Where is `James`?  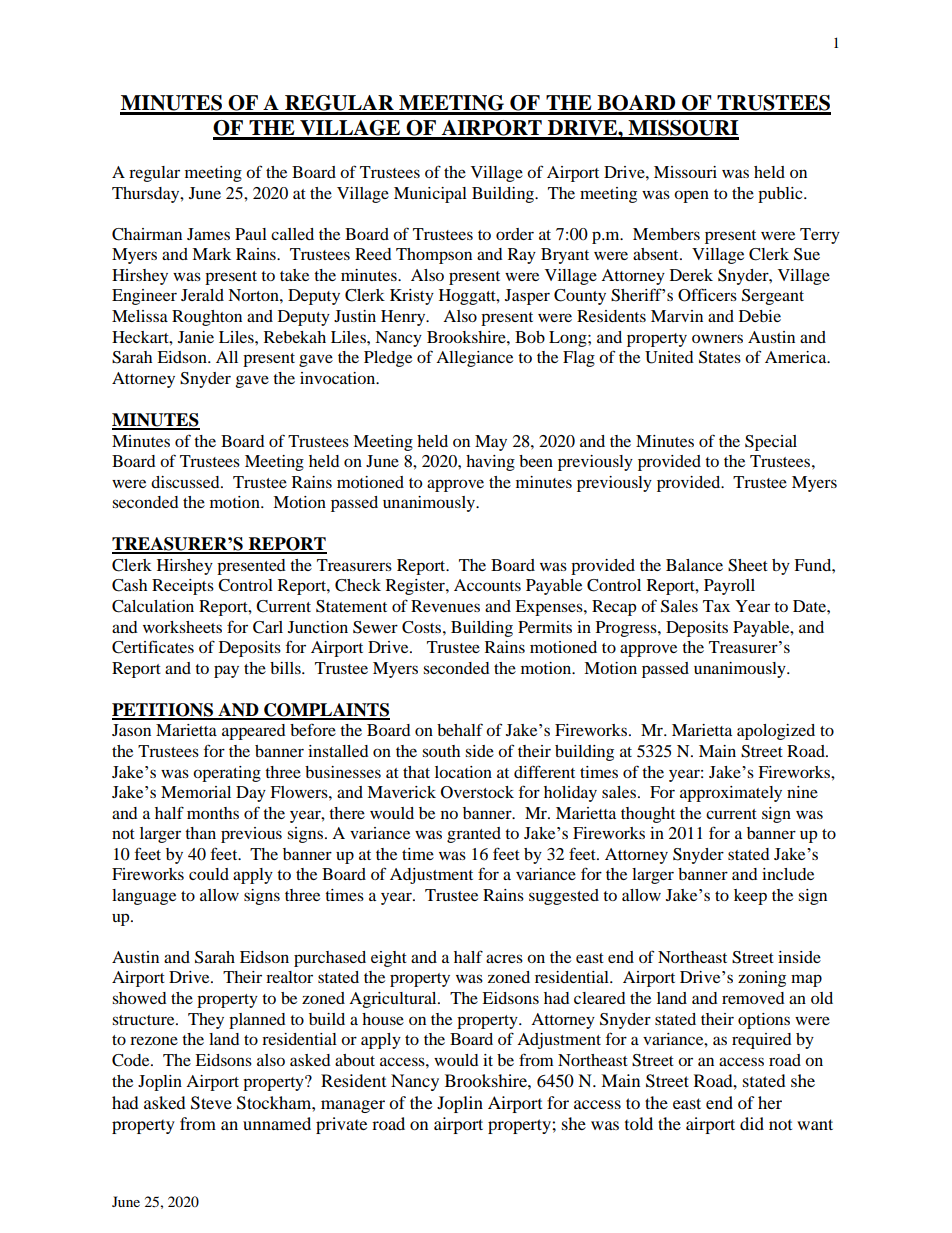
James is located at coordinates (208, 234).
